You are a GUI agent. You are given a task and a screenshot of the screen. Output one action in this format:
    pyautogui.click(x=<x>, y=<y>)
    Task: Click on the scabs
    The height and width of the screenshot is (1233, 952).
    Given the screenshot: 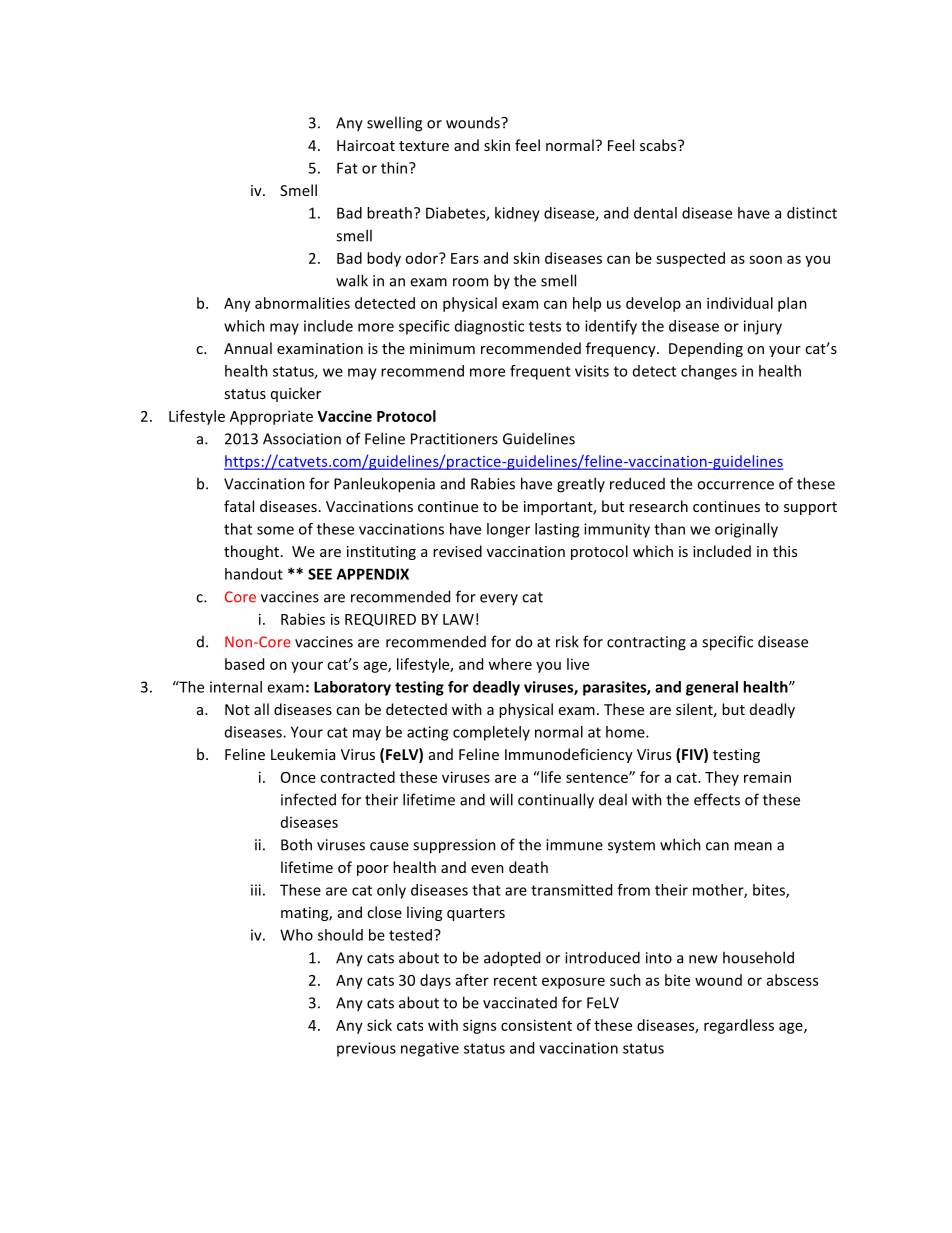 What is the action you would take?
    pyautogui.click(x=659, y=145)
